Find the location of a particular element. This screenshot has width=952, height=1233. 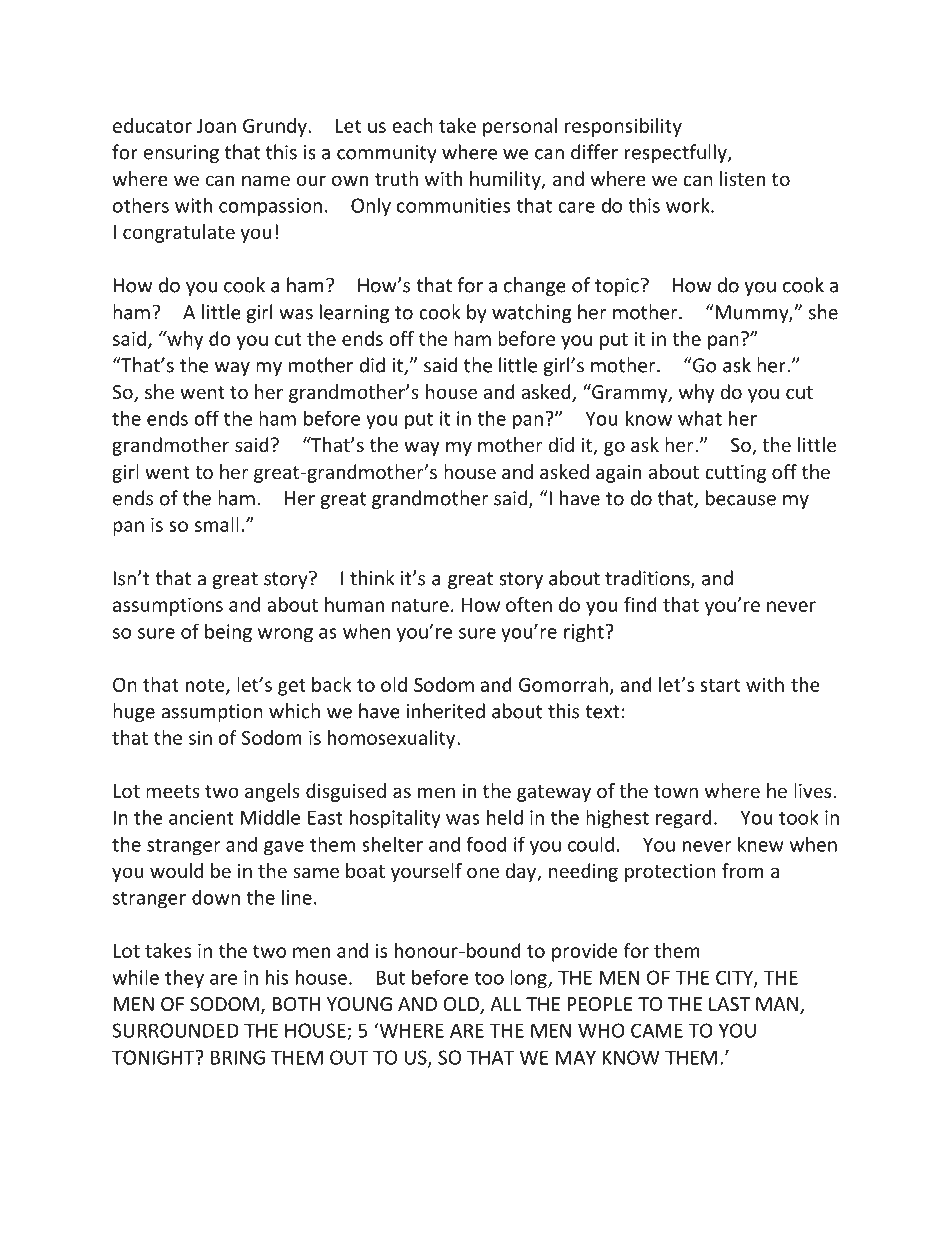

sin is located at coordinates (200, 737).
